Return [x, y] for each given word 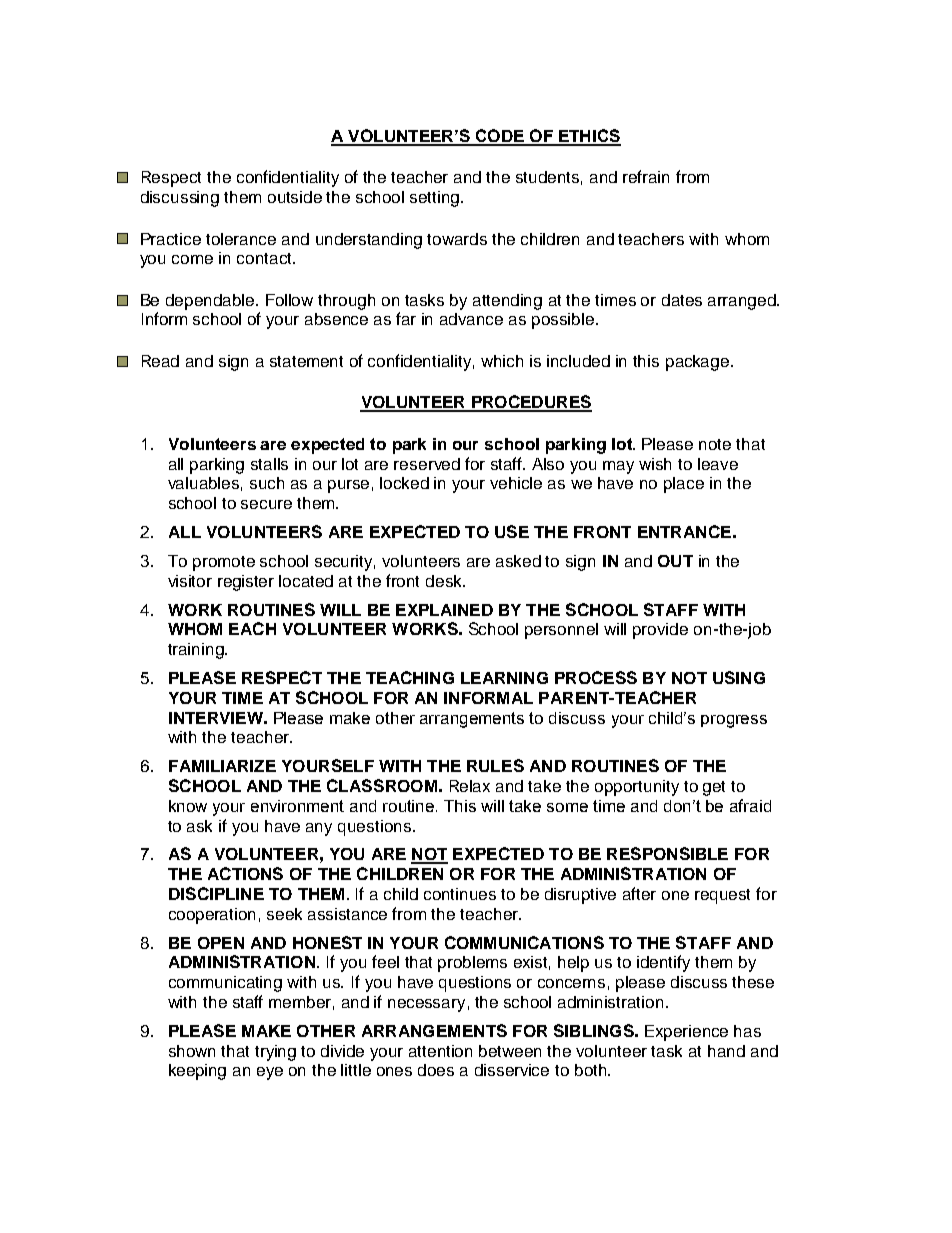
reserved [427, 464]
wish [655, 464]
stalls [269, 464]
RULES [495, 765]
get [714, 788]
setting [436, 199]
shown [192, 1051]
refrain [646, 176]
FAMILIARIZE [222, 766]
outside [295, 197]
